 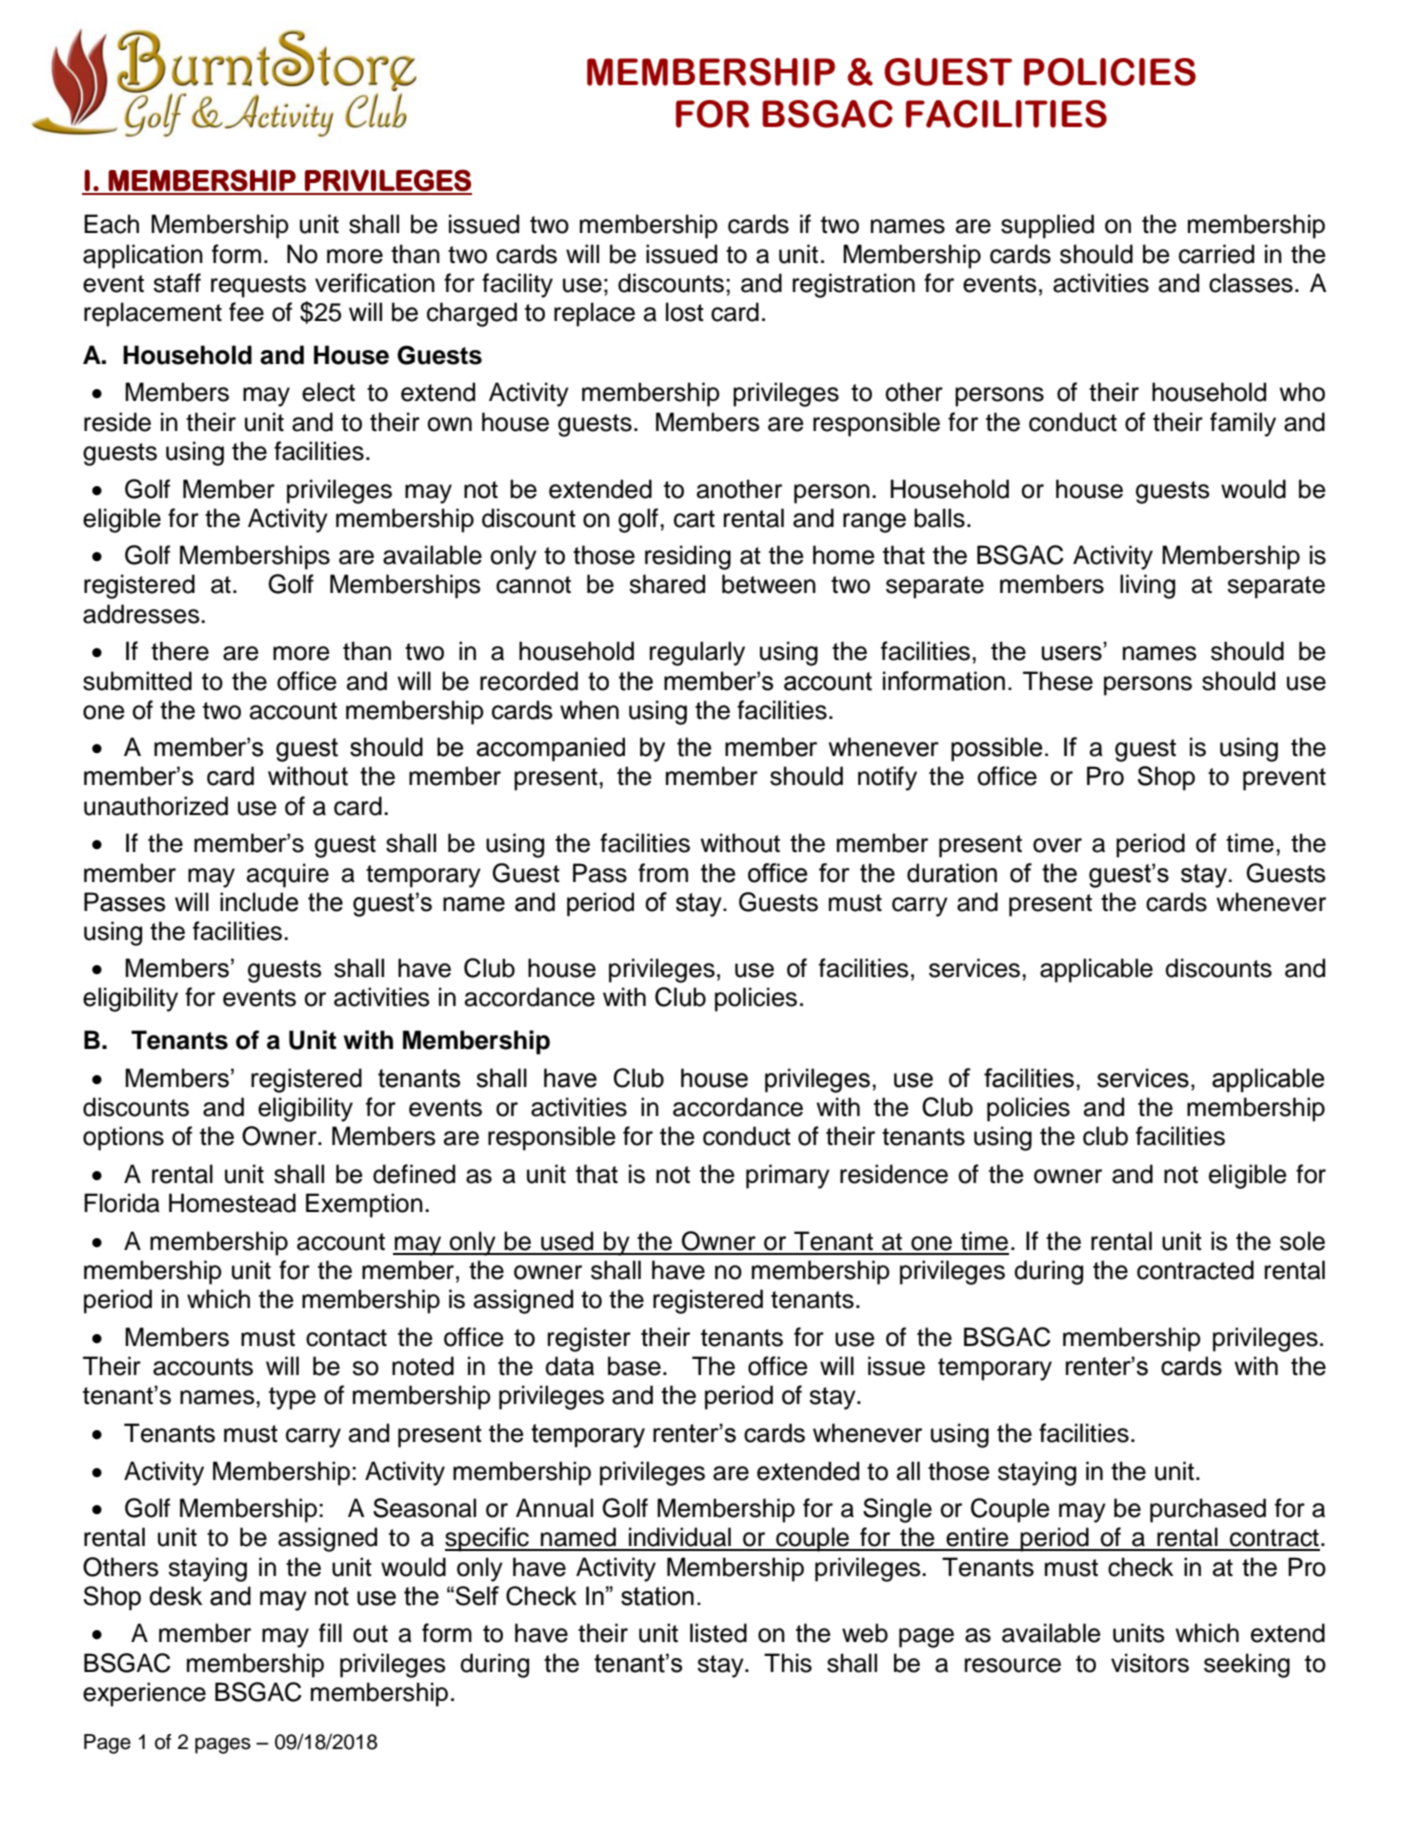 I want to click on over, so click(x=1057, y=845).
